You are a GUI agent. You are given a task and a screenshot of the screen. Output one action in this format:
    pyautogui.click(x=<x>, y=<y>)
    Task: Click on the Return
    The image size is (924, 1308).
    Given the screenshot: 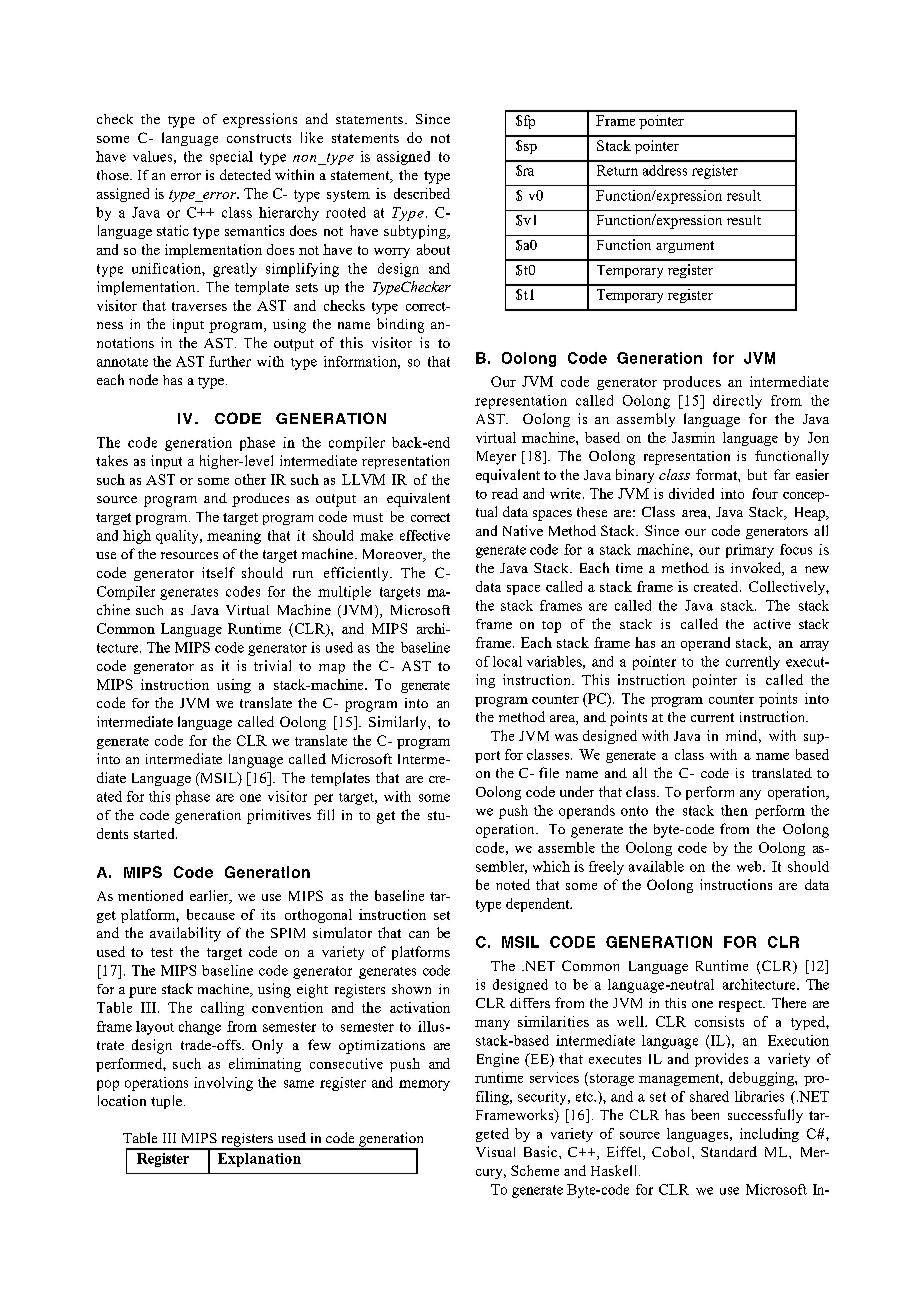 What is the action you would take?
    pyautogui.click(x=617, y=170)
